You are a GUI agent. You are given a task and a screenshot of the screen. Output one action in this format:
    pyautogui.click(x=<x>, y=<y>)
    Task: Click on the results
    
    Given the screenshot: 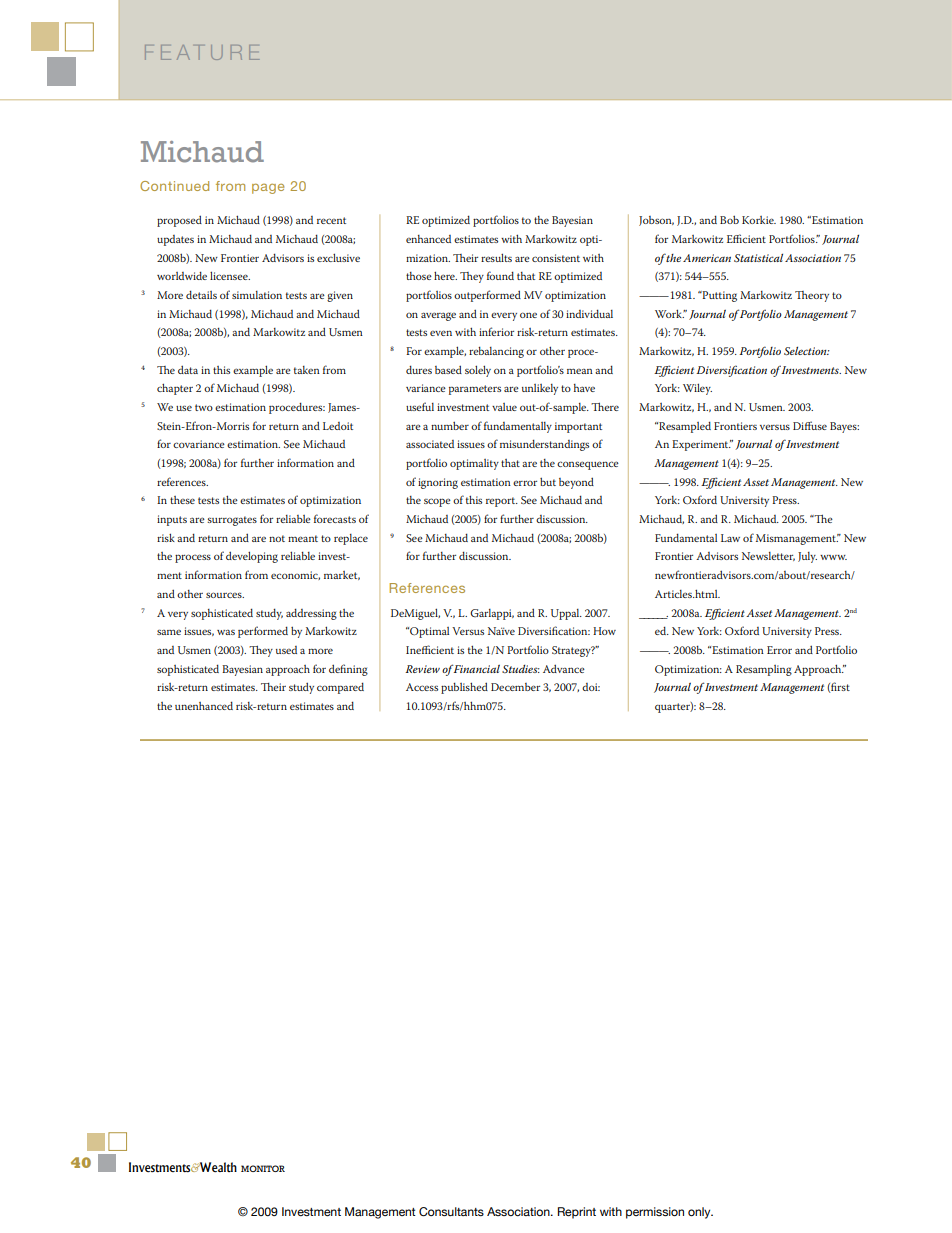 What is the action you would take?
    pyautogui.click(x=496, y=257)
